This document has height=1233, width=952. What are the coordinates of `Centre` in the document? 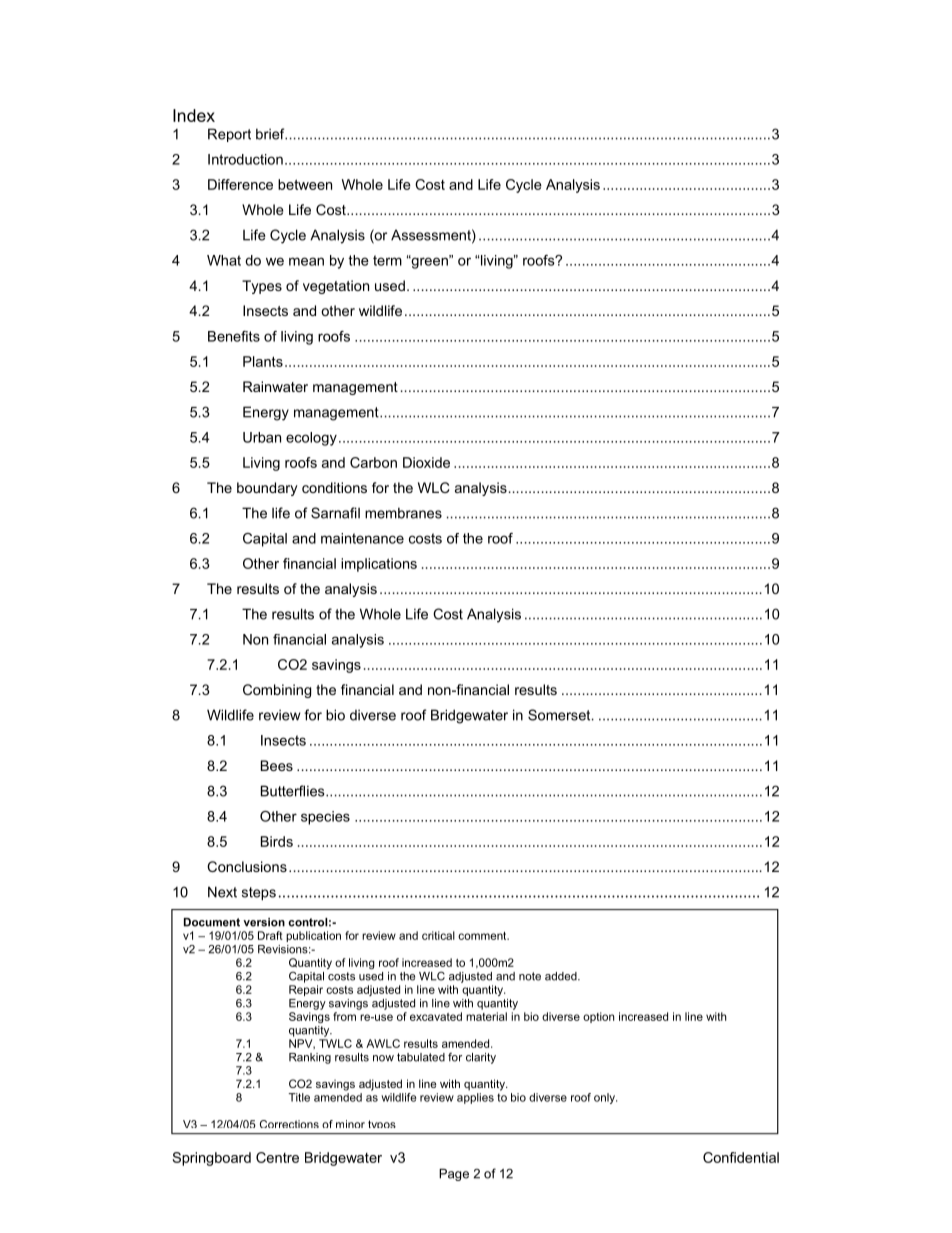 It's located at (277, 1157).
